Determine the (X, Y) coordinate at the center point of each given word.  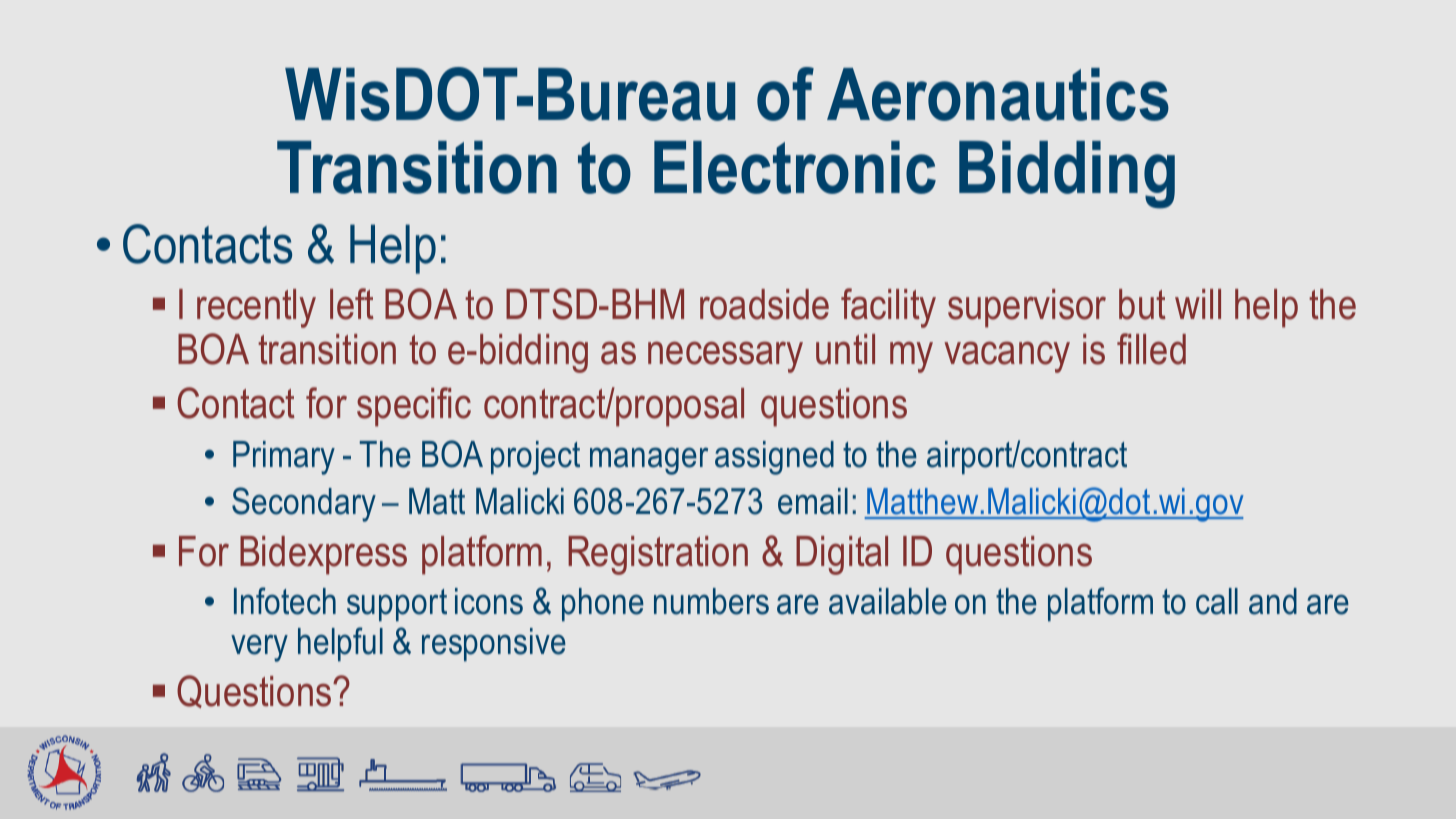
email (813, 501)
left (352, 304)
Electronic (795, 167)
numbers (711, 601)
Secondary (304, 504)
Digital (842, 555)
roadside (764, 304)
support (397, 605)
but (1142, 304)
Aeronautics (998, 94)
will (1198, 304)
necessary (725, 357)
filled (1151, 349)
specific (414, 407)
